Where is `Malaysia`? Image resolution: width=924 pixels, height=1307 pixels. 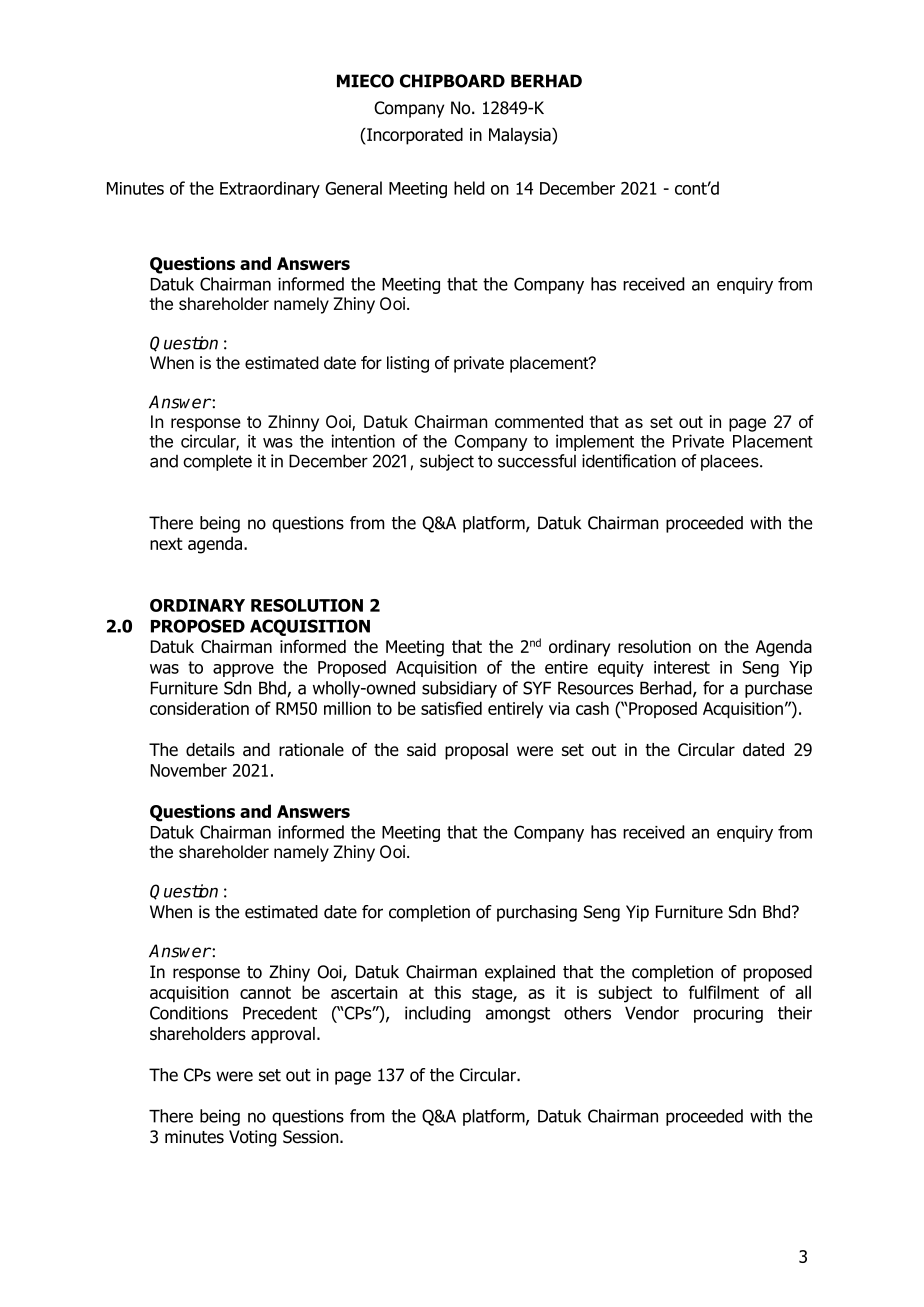
Malaysia is located at coordinates (521, 136).
